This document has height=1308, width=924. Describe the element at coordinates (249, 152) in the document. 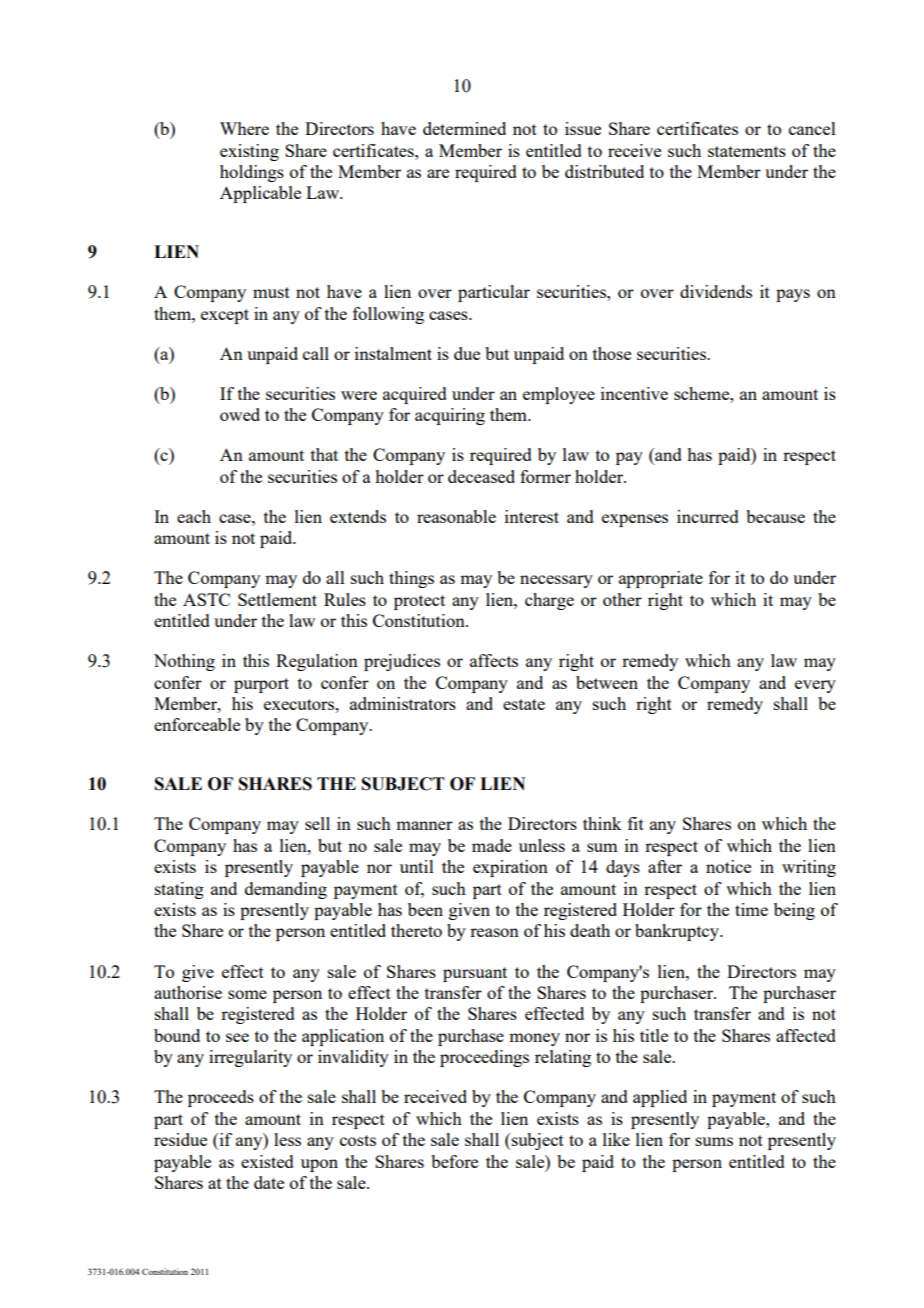

I see `existing` at that location.
